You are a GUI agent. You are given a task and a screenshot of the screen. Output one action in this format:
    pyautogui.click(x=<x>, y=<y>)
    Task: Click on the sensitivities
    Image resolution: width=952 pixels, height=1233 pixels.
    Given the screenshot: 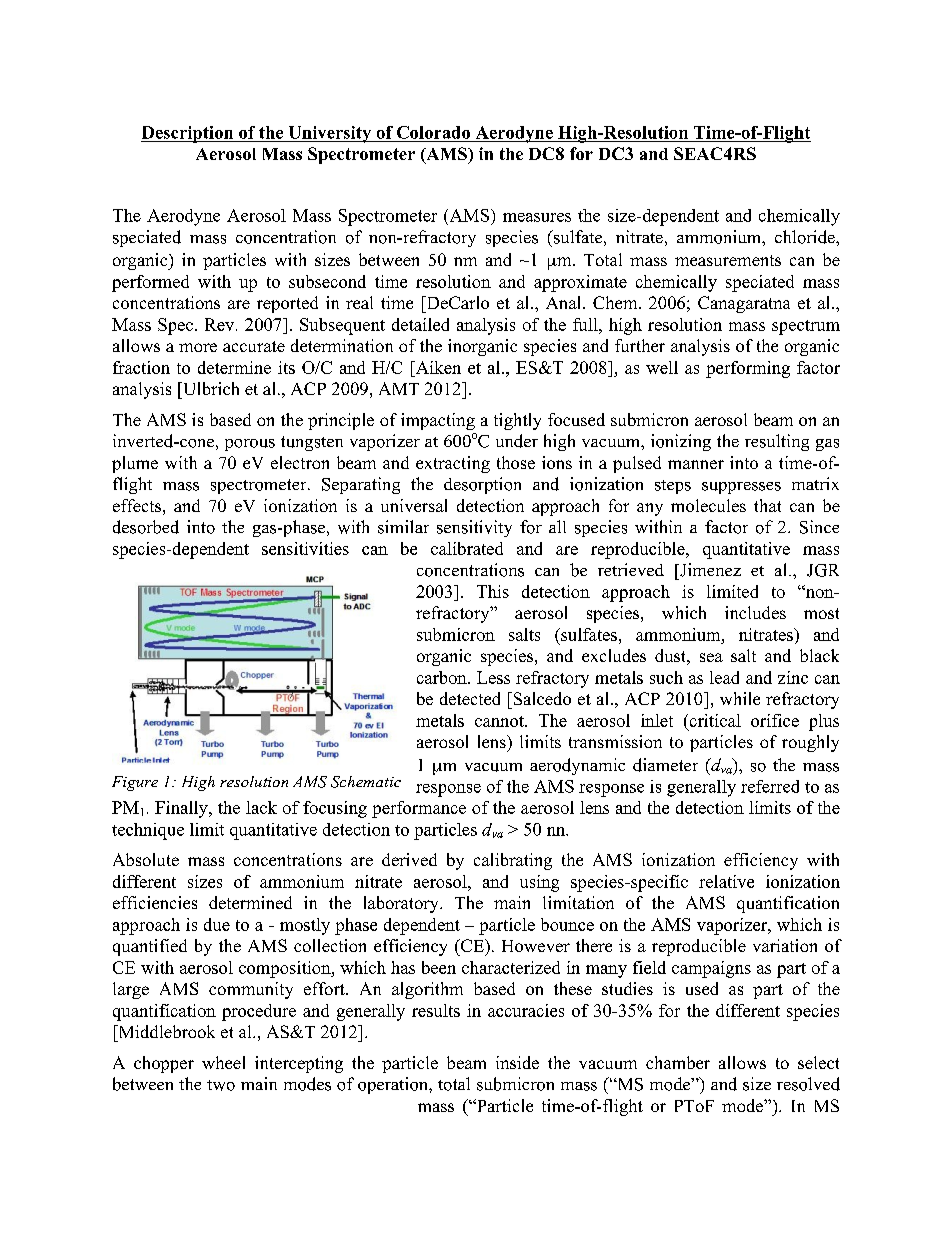 What is the action you would take?
    pyautogui.click(x=305, y=548)
